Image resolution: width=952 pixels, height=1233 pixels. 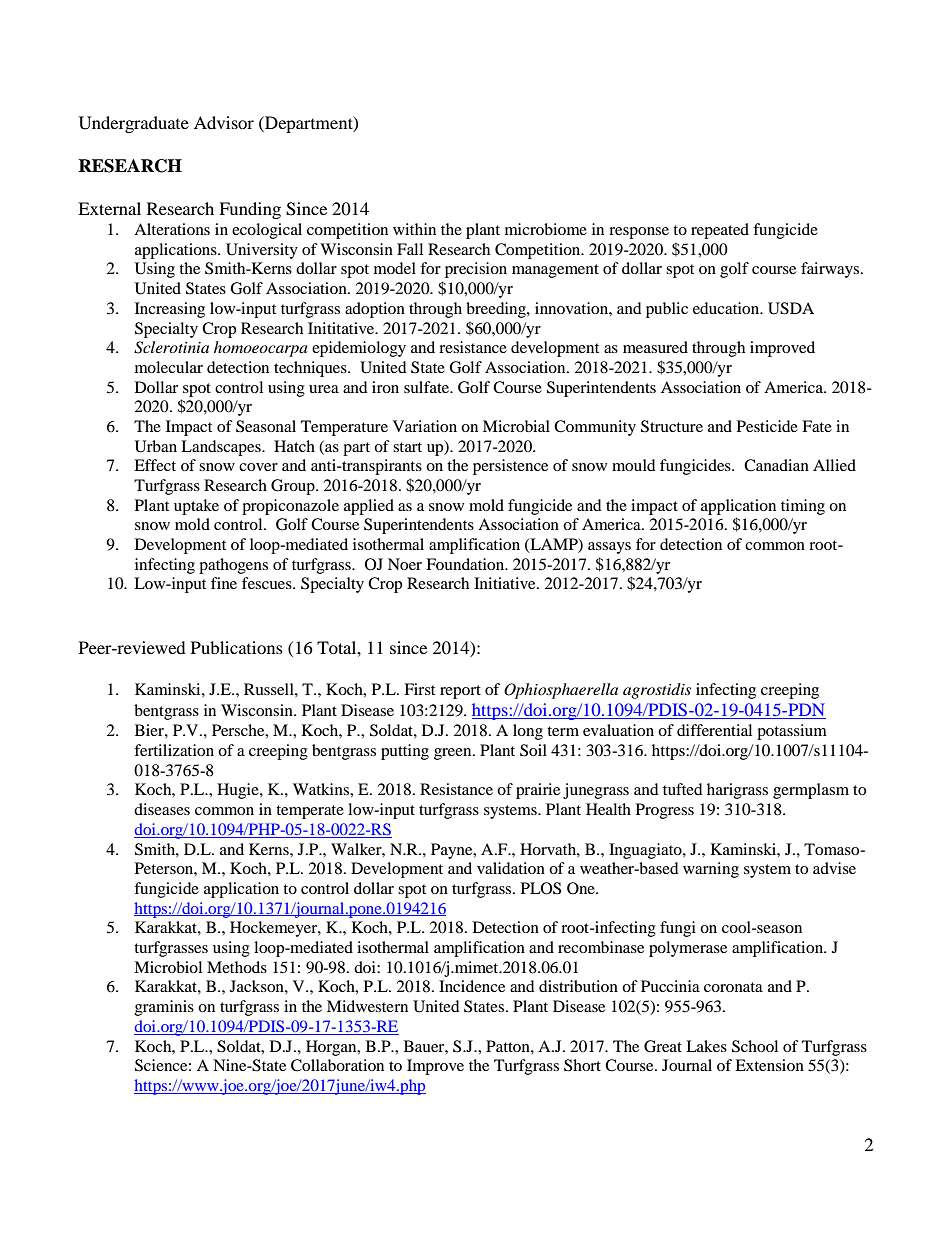 I want to click on persistence, so click(x=510, y=467).
